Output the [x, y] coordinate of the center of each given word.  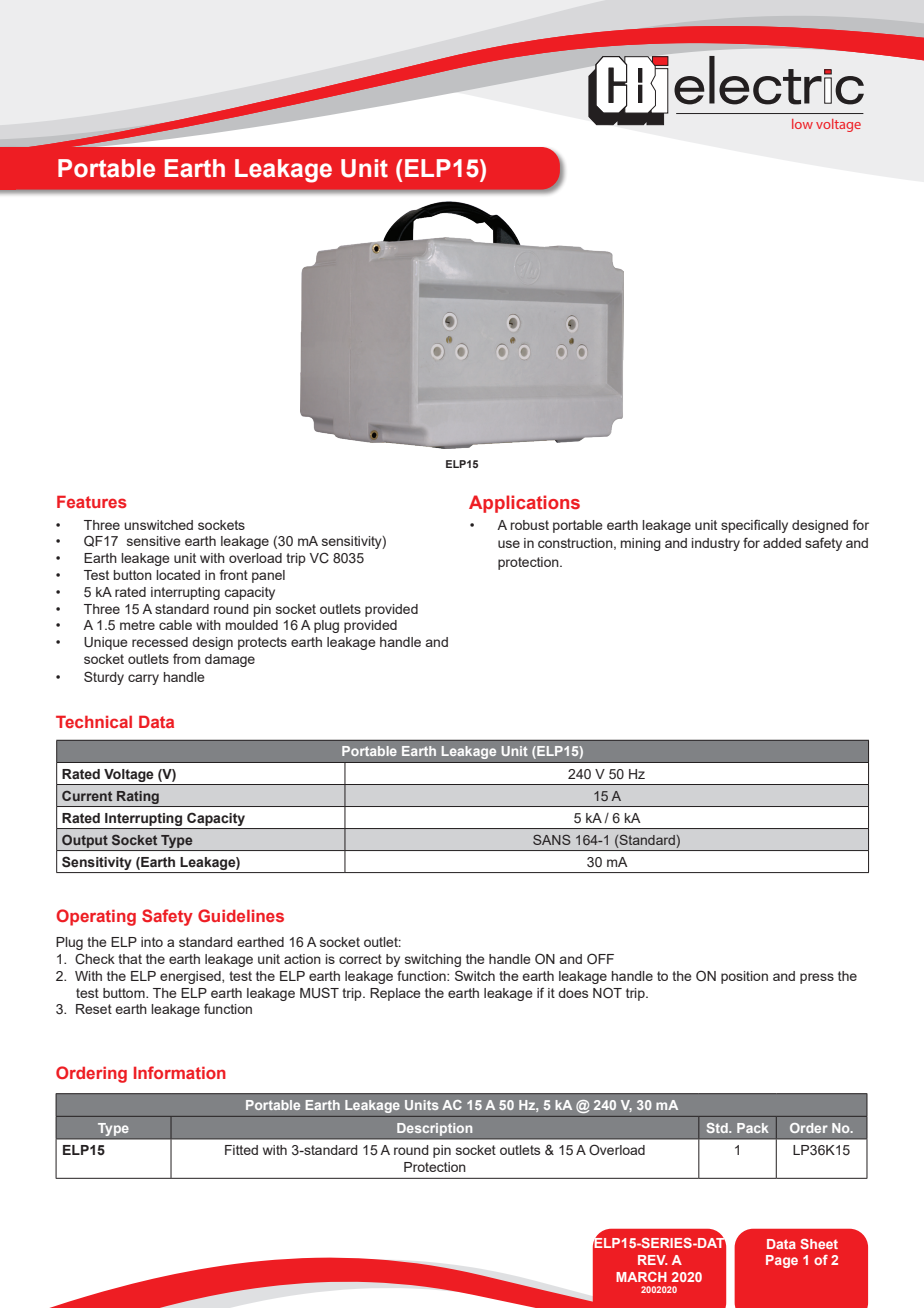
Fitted [241, 1150]
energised [191, 977]
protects [262, 643]
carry [143, 679]
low [802, 124]
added [782, 543]
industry [716, 544]
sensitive [154, 541]
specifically [754, 526]
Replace [395, 994]
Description [434, 1129]
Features [92, 501]
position [744, 977]
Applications [524, 504]
